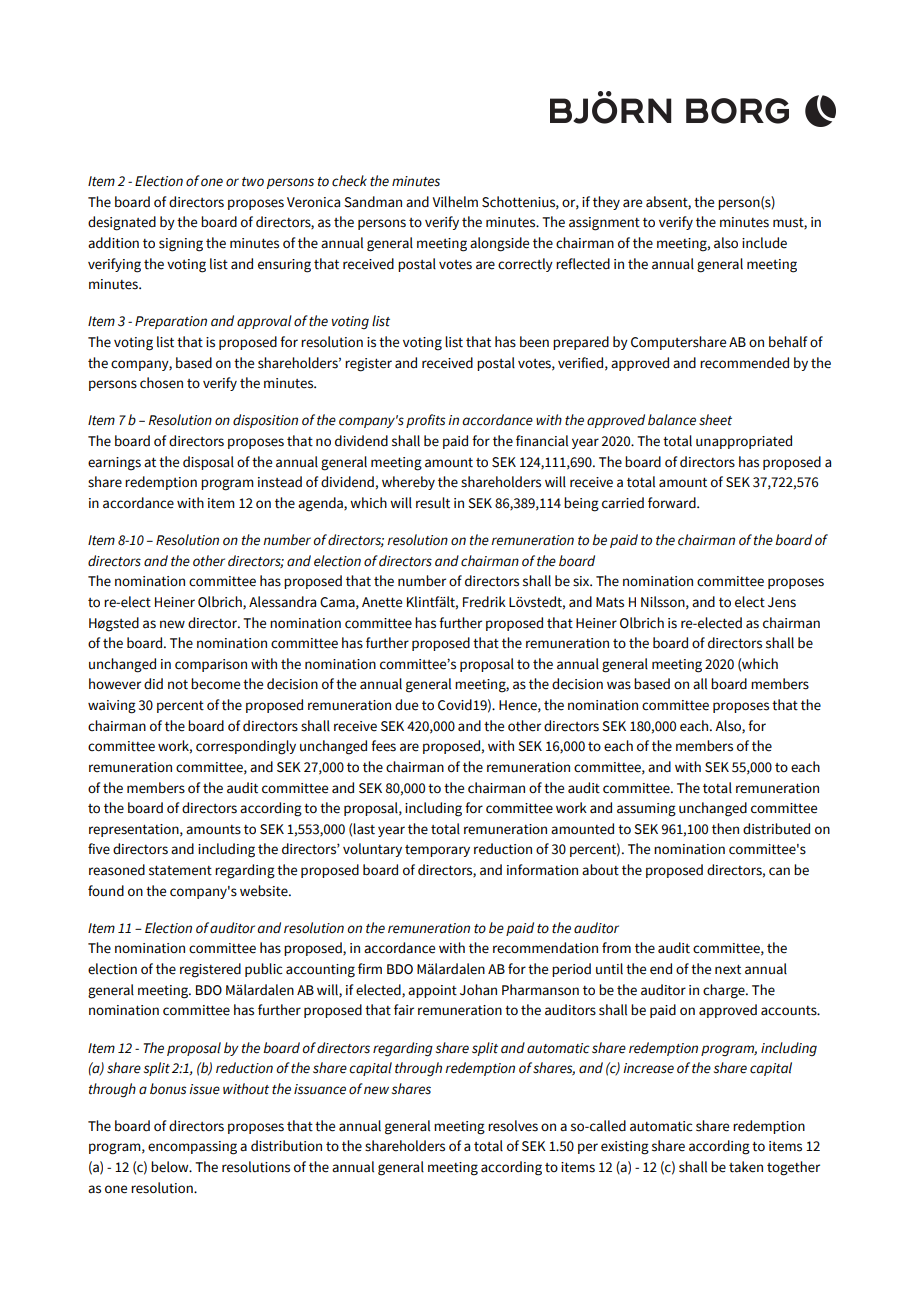 This image has height=1308, width=924. Describe the element at coordinates (192, 1148) in the image. I see `encompassing` at that location.
